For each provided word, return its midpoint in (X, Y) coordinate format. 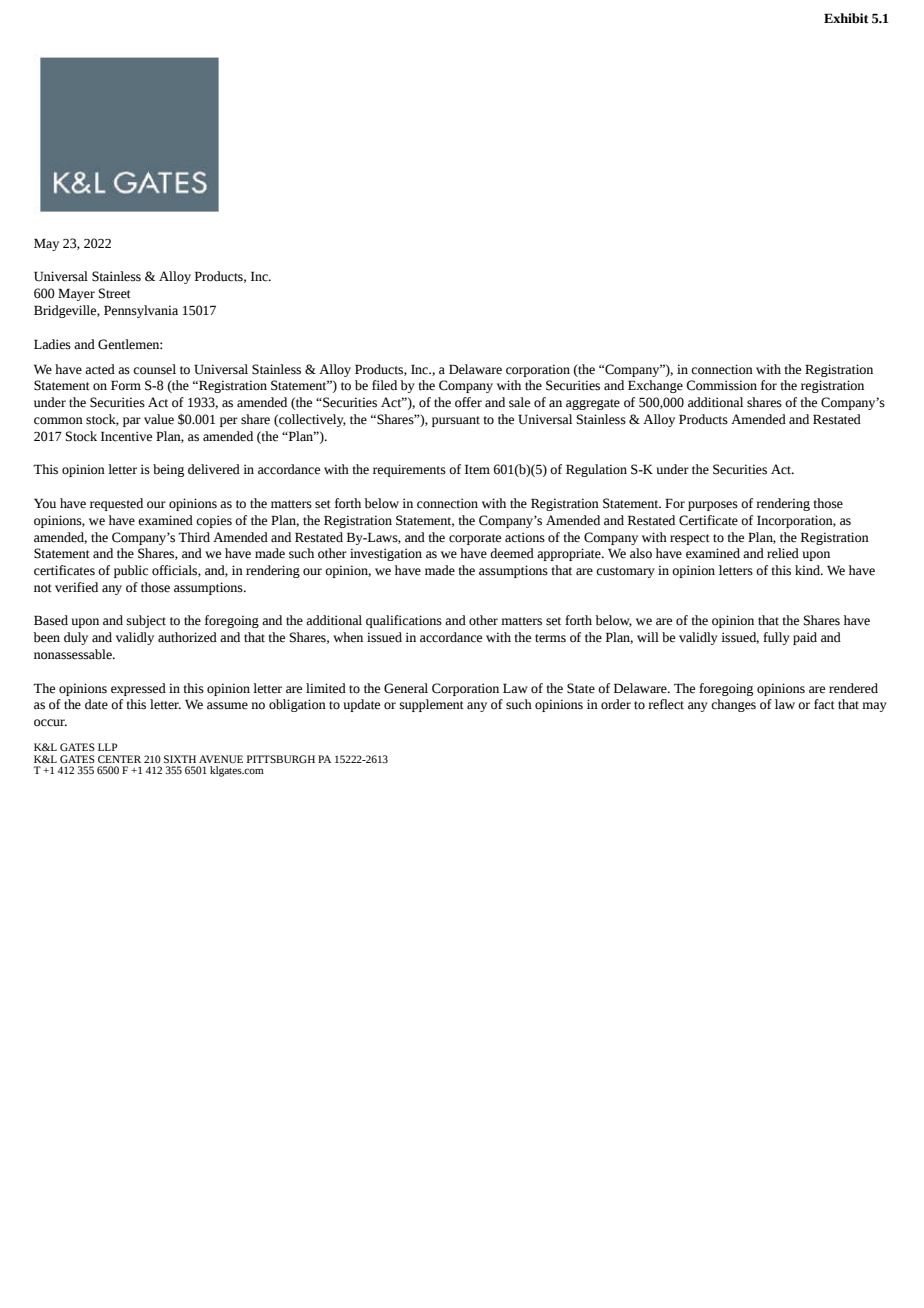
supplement (432, 705)
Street (115, 293)
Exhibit (846, 18)
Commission (721, 385)
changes (733, 705)
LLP (107, 747)
